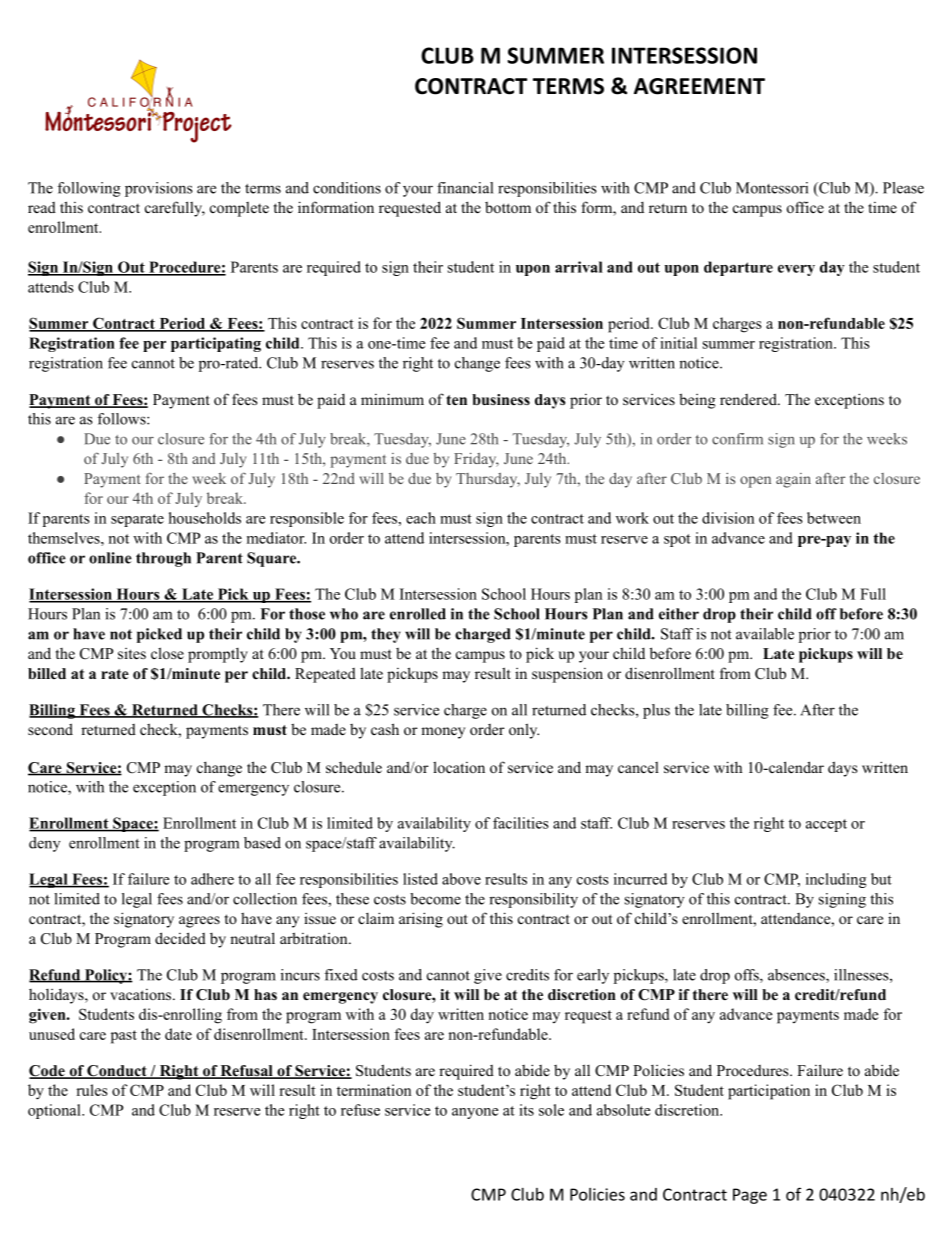 This screenshot has height=1233, width=952. What do you see at coordinates (772, 188) in the screenshot?
I see `Montessori` at bounding box center [772, 188].
